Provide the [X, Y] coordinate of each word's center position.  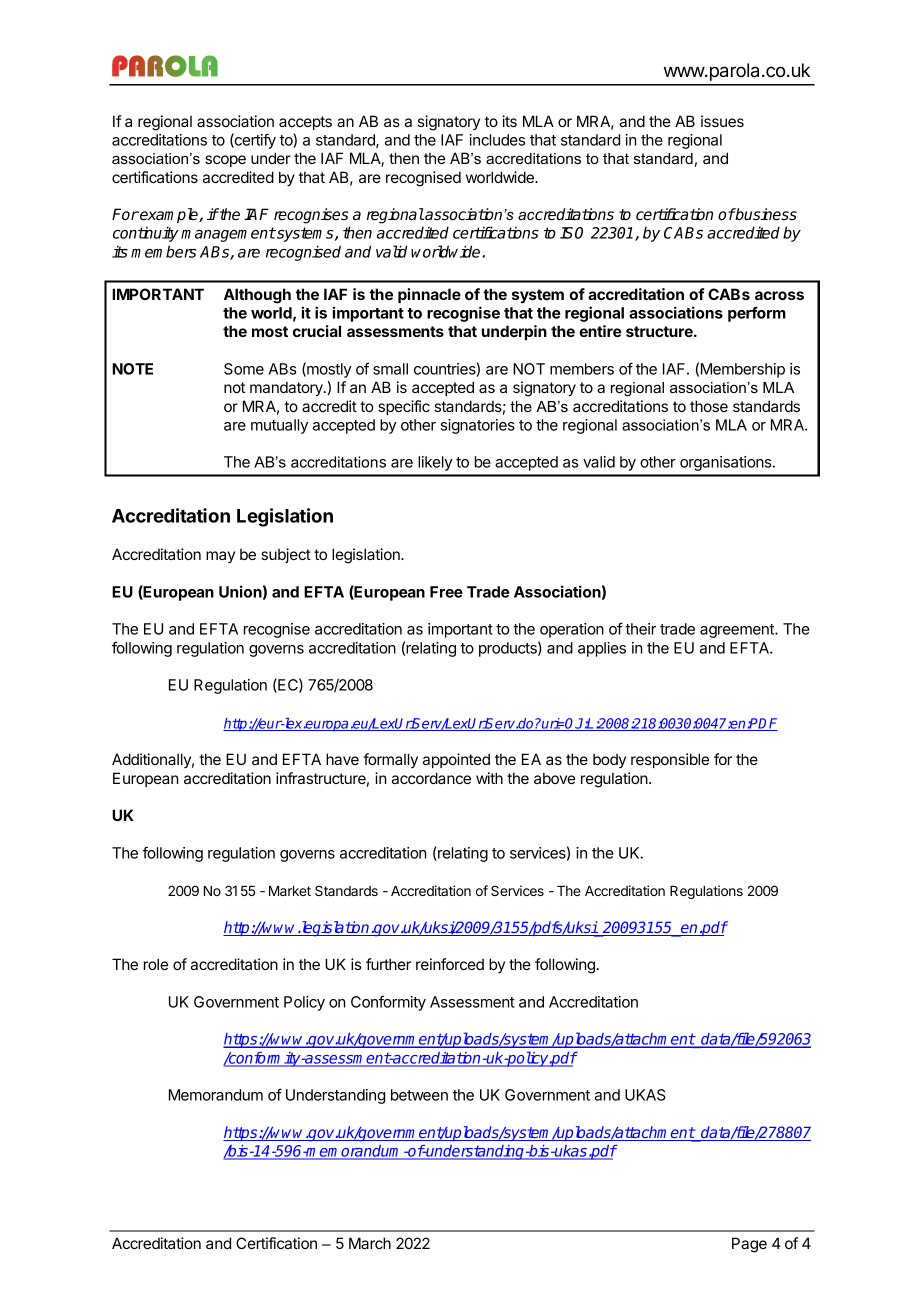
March [370, 1243]
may [220, 557]
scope [225, 161]
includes [497, 140]
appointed [456, 760]
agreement [738, 631]
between [419, 1095]
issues [722, 121]
